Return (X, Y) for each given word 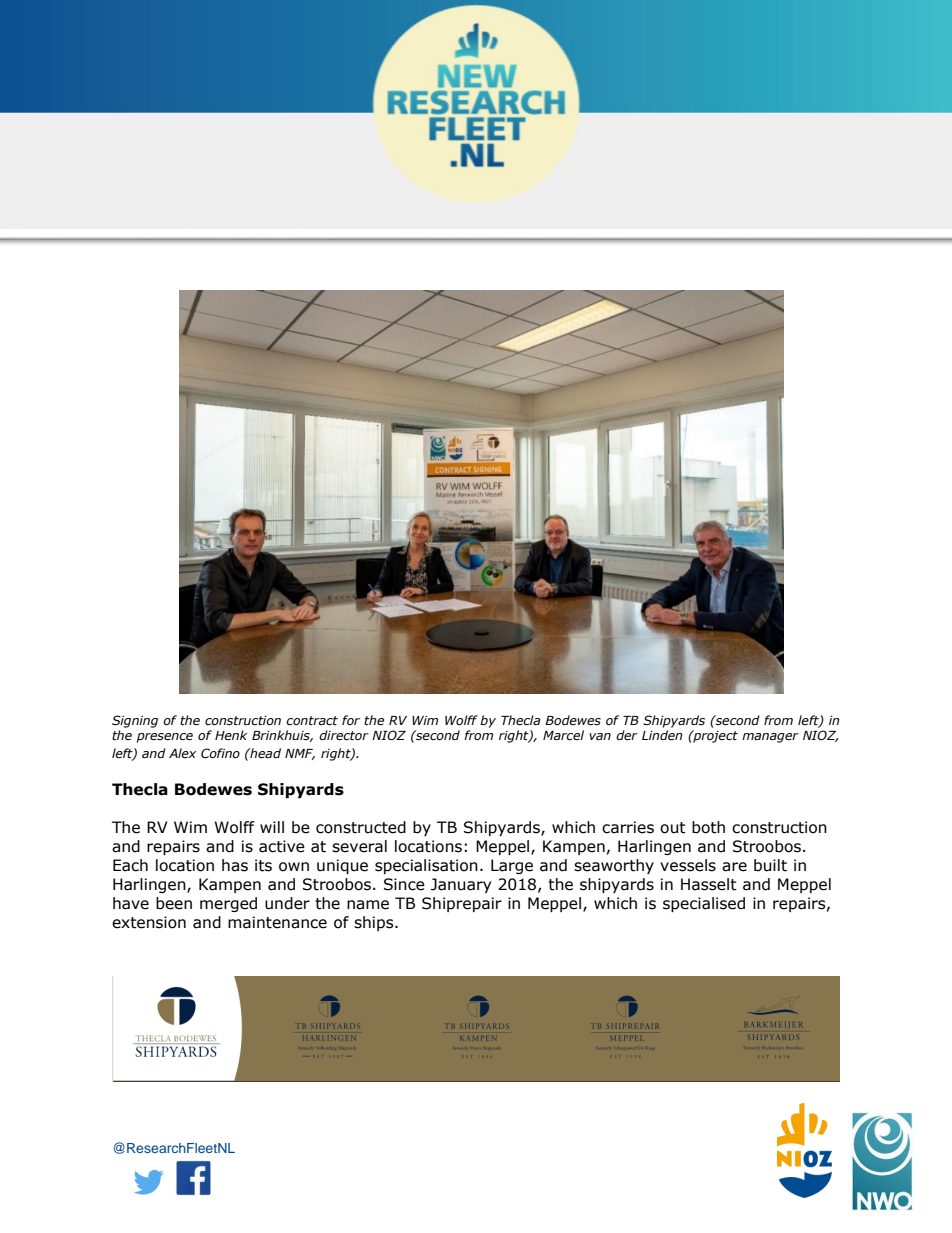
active (282, 846)
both (708, 827)
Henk (231, 735)
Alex (182, 753)
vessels (688, 865)
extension (149, 922)
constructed (361, 827)
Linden (662, 735)
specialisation (426, 866)
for (351, 720)
